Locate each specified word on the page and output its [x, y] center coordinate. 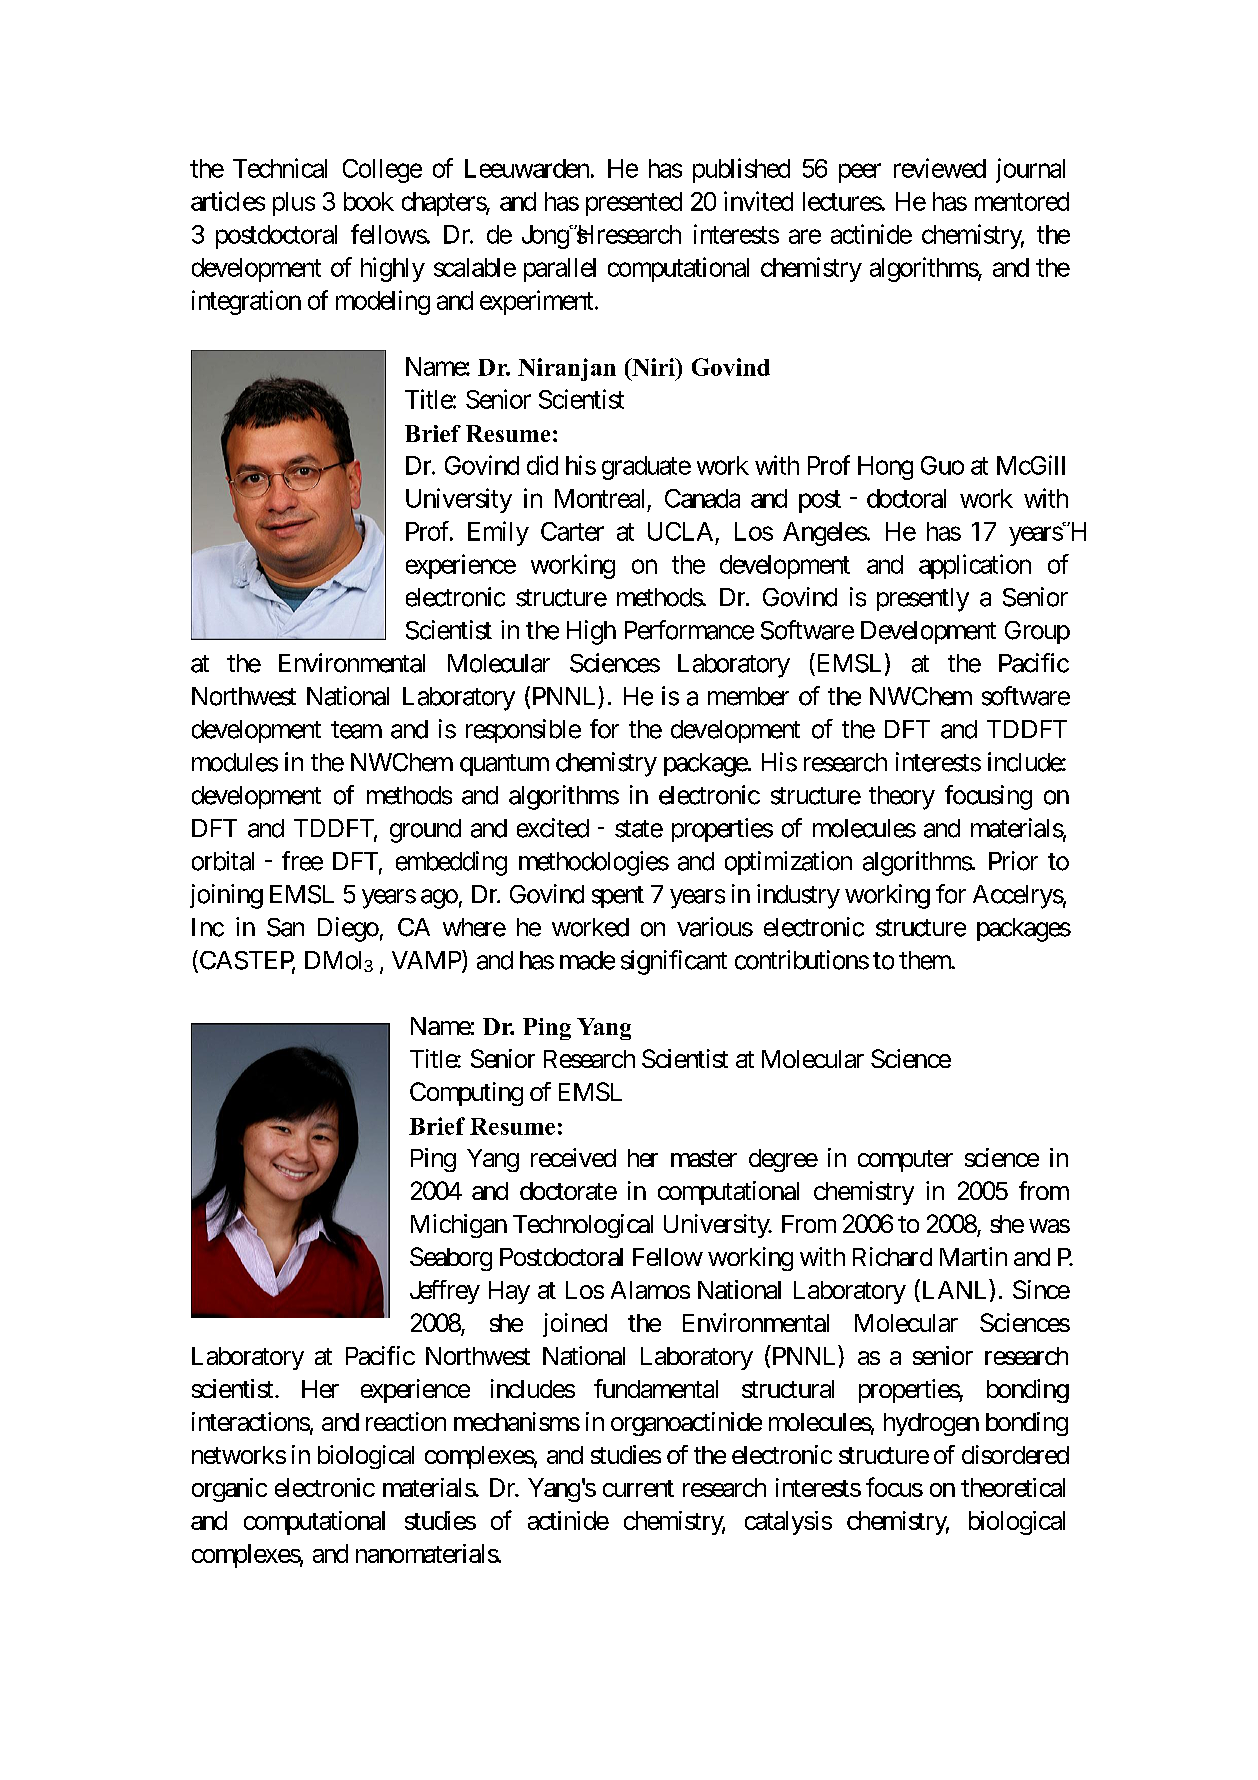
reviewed [940, 168]
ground [425, 831]
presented [634, 204]
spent [618, 897]
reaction [406, 1421]
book [369, 201]
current [638, 1488]
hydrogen [931, 1424]
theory [902, 798]
